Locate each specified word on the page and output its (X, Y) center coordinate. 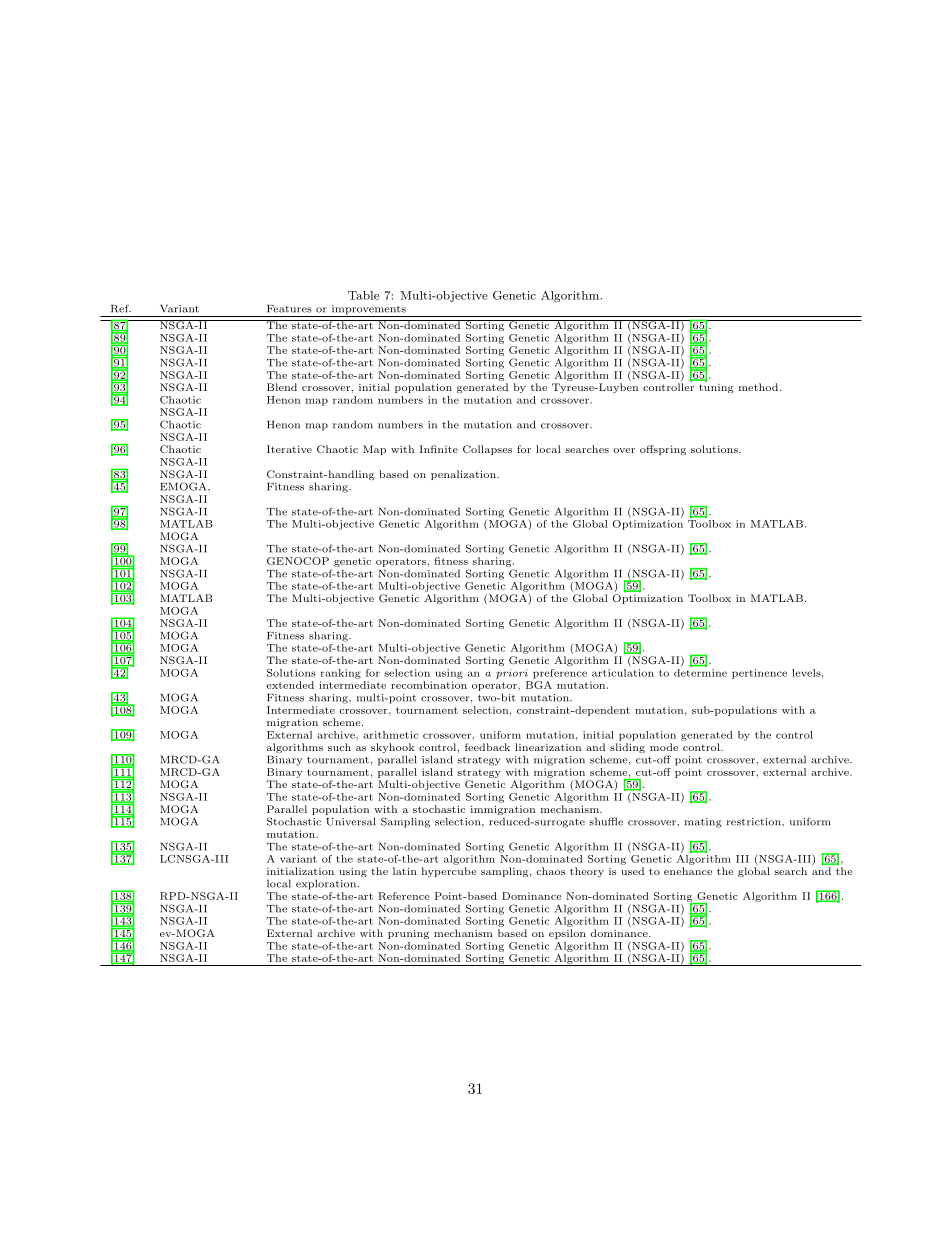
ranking (341, 674)
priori (512, 674)
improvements (368, 311)
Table (363, 295)
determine (700, 671)
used (632, 871)
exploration (327, 885)
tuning (716, 387)
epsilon (567, 934)
